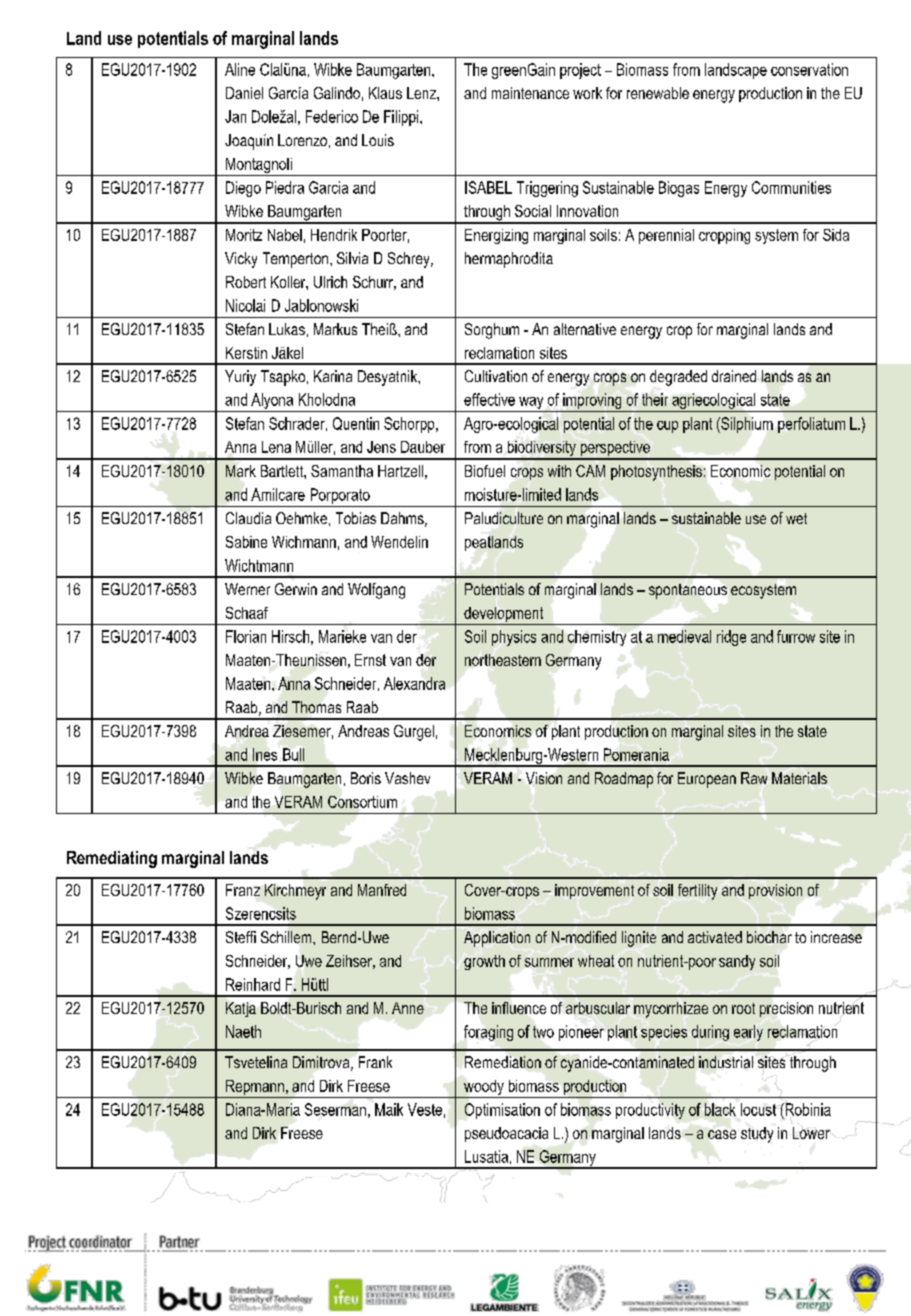 The image size is (911, 1316). What do you see at coordinates (247, 589) in the document?
I see `Werner` at bounding box center [247, 589].
